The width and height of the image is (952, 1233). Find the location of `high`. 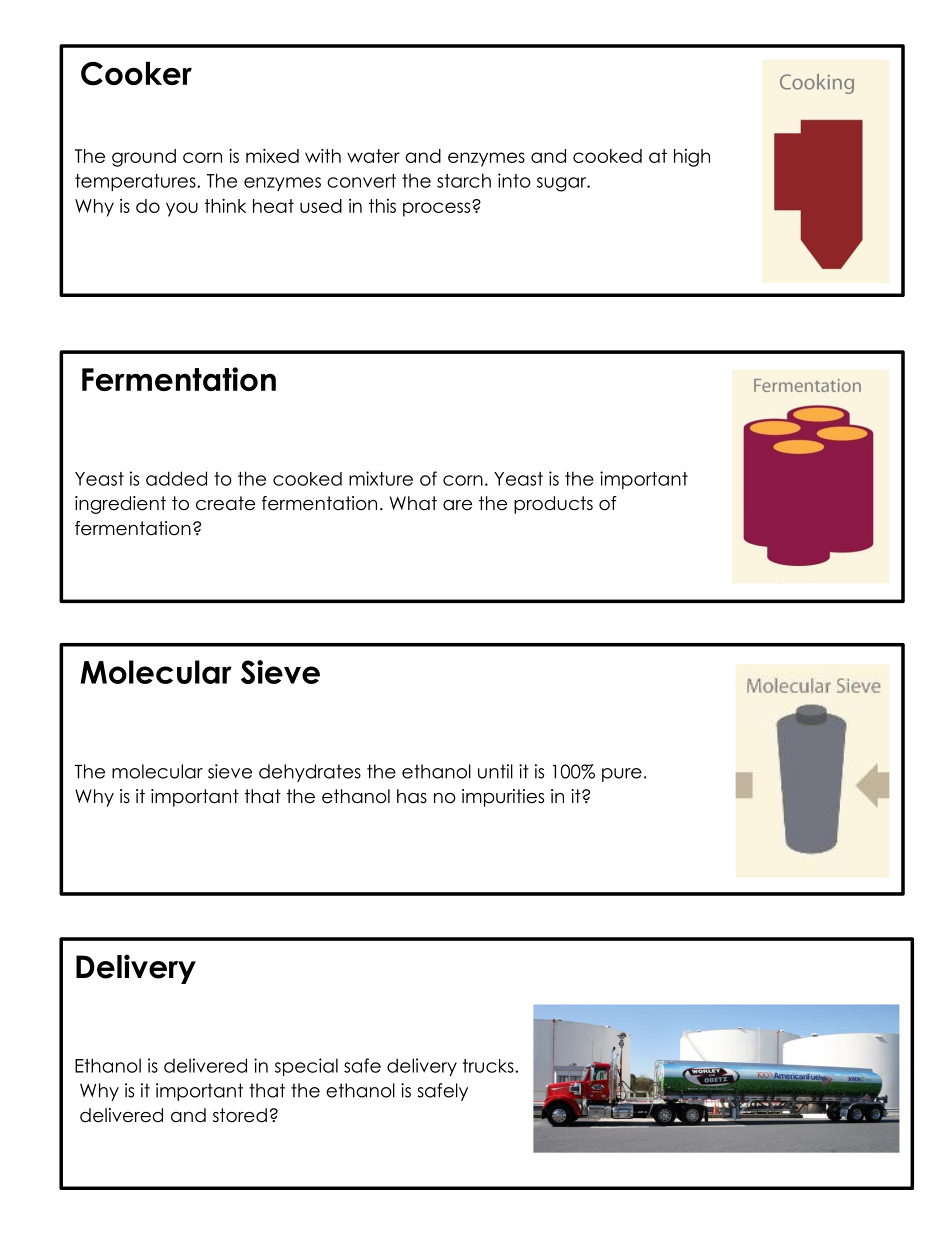

high is located at coordinates (692, 158).
